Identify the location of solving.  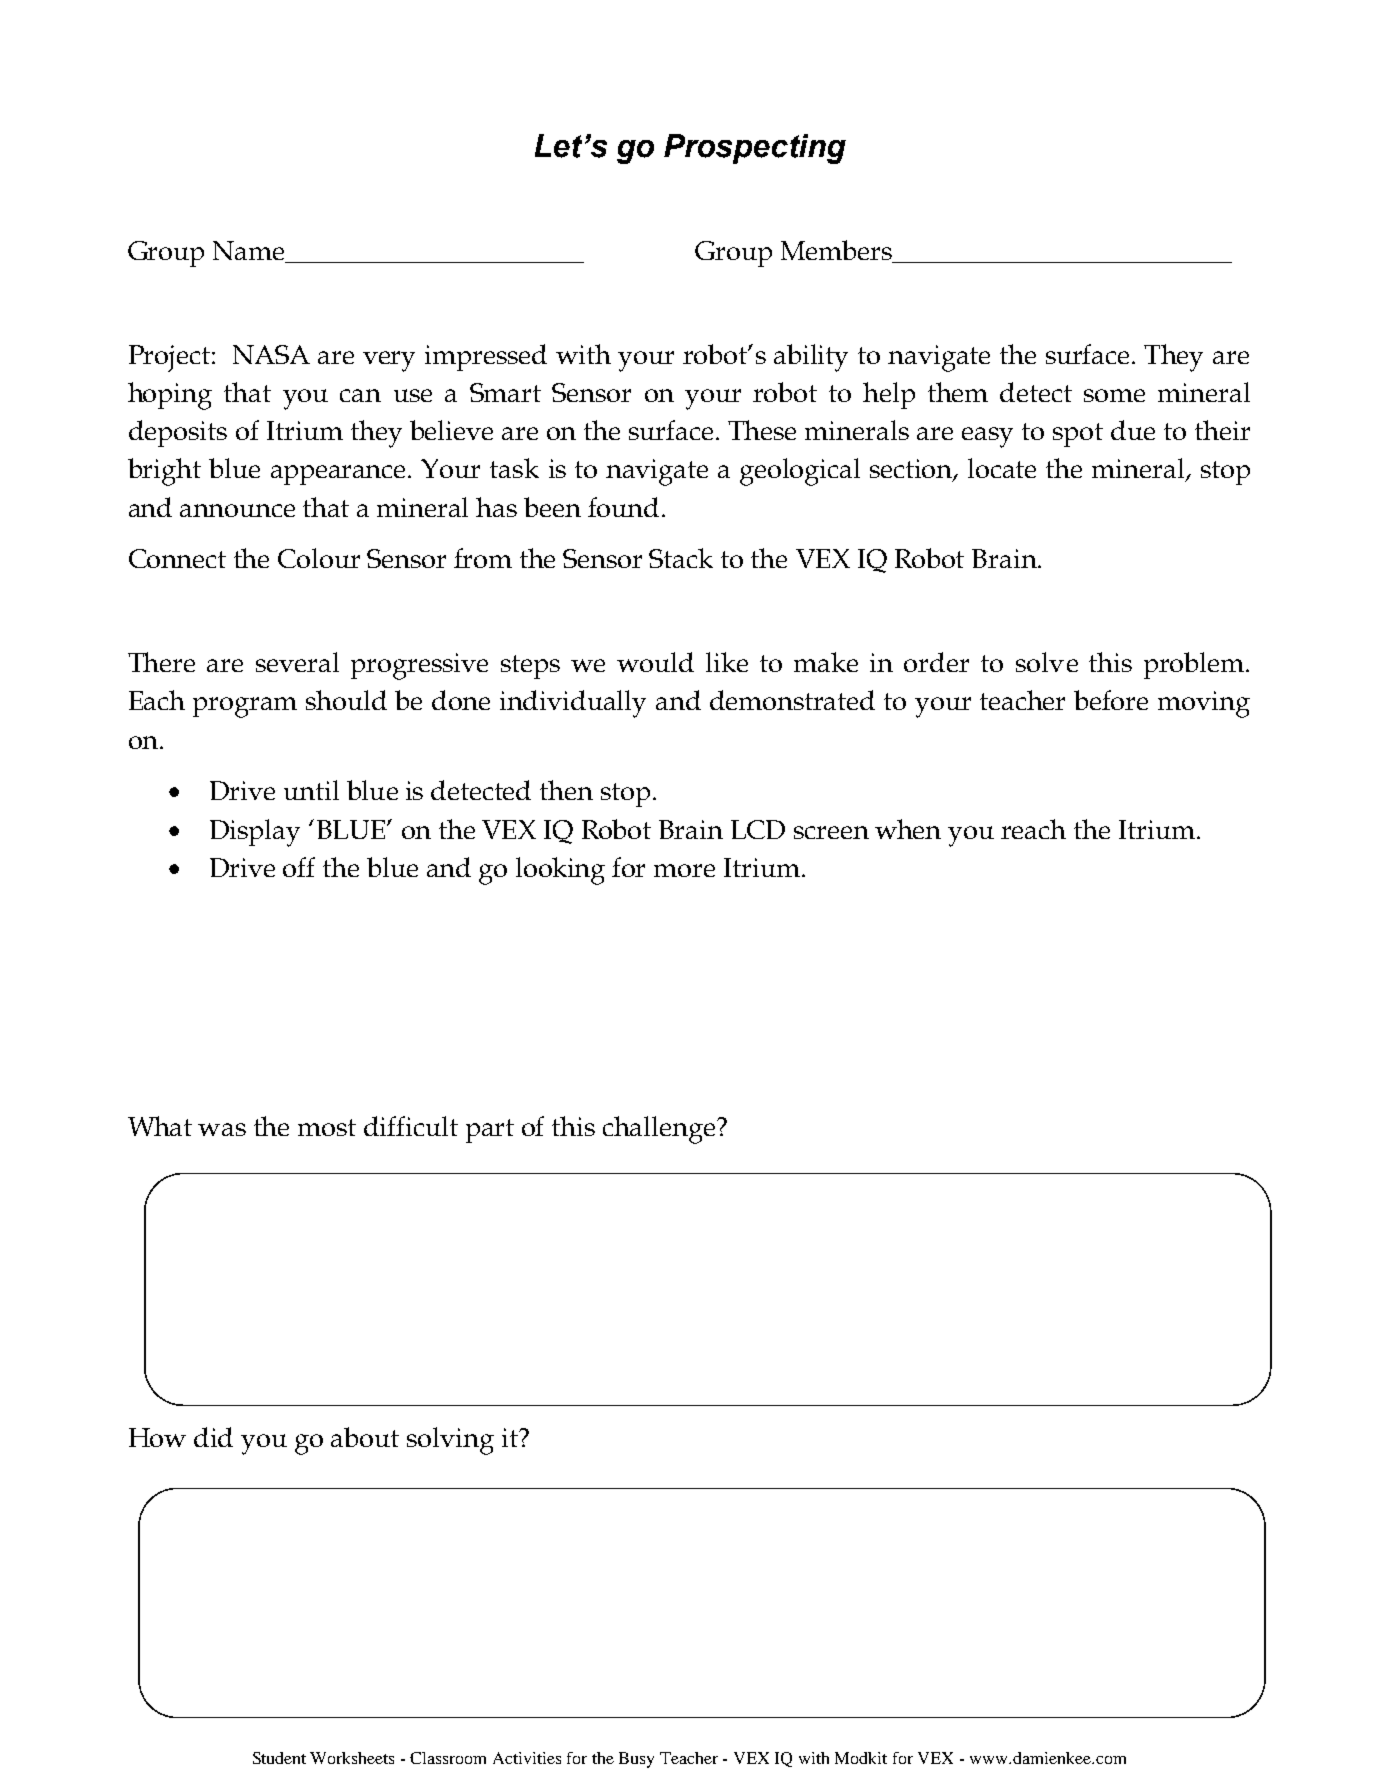
(450, 1441).
